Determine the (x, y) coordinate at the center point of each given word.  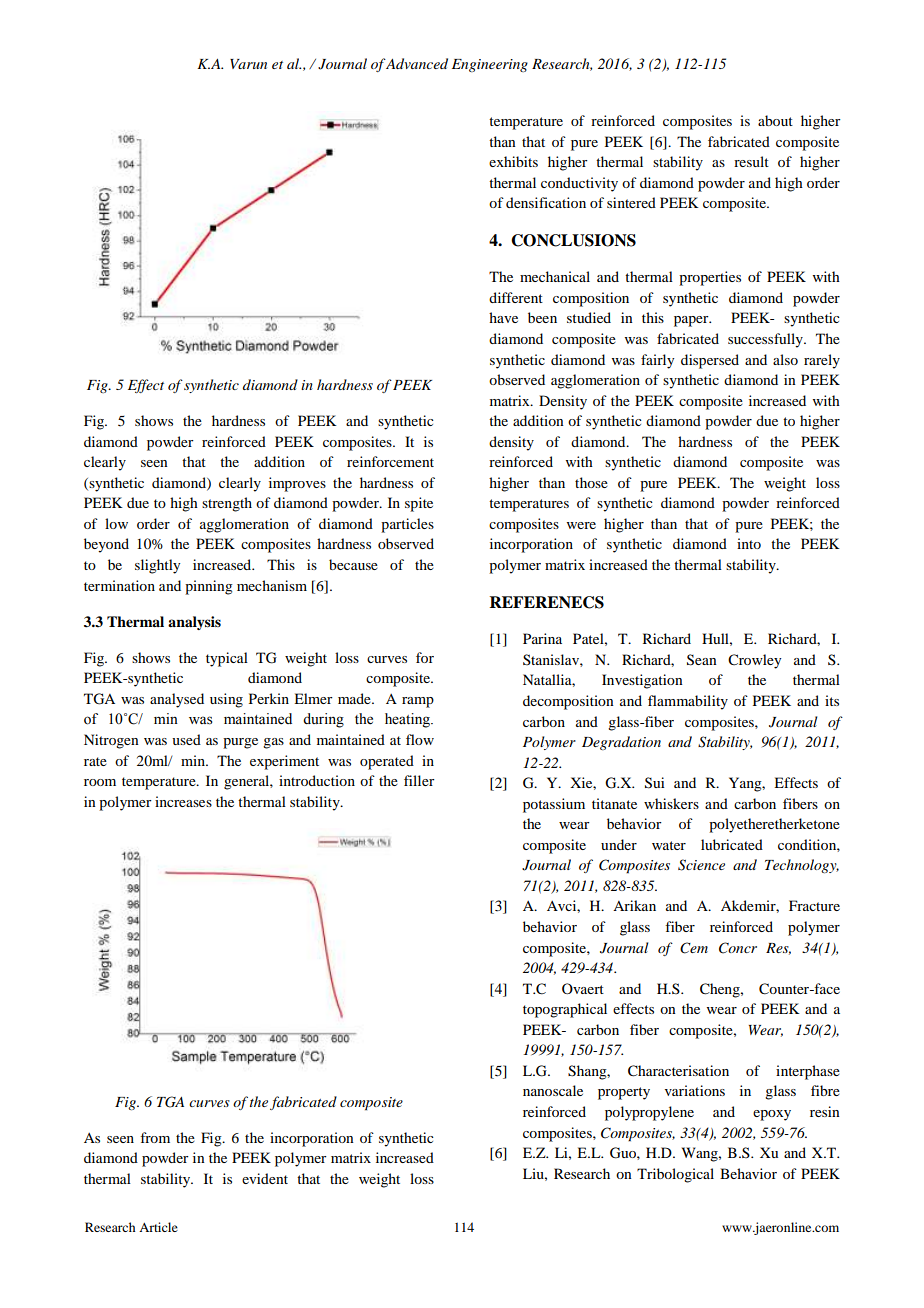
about (775, 120)
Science (701, 865)
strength (227, 504)
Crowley (754, 661)
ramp (418, 702)
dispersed (710, 361)
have (503, 317)
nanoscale (553, 1090)
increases (183, 801)
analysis (194, 623)
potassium (554, 805)
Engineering (490, 65)
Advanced (416, 63)
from (155, 1137)
